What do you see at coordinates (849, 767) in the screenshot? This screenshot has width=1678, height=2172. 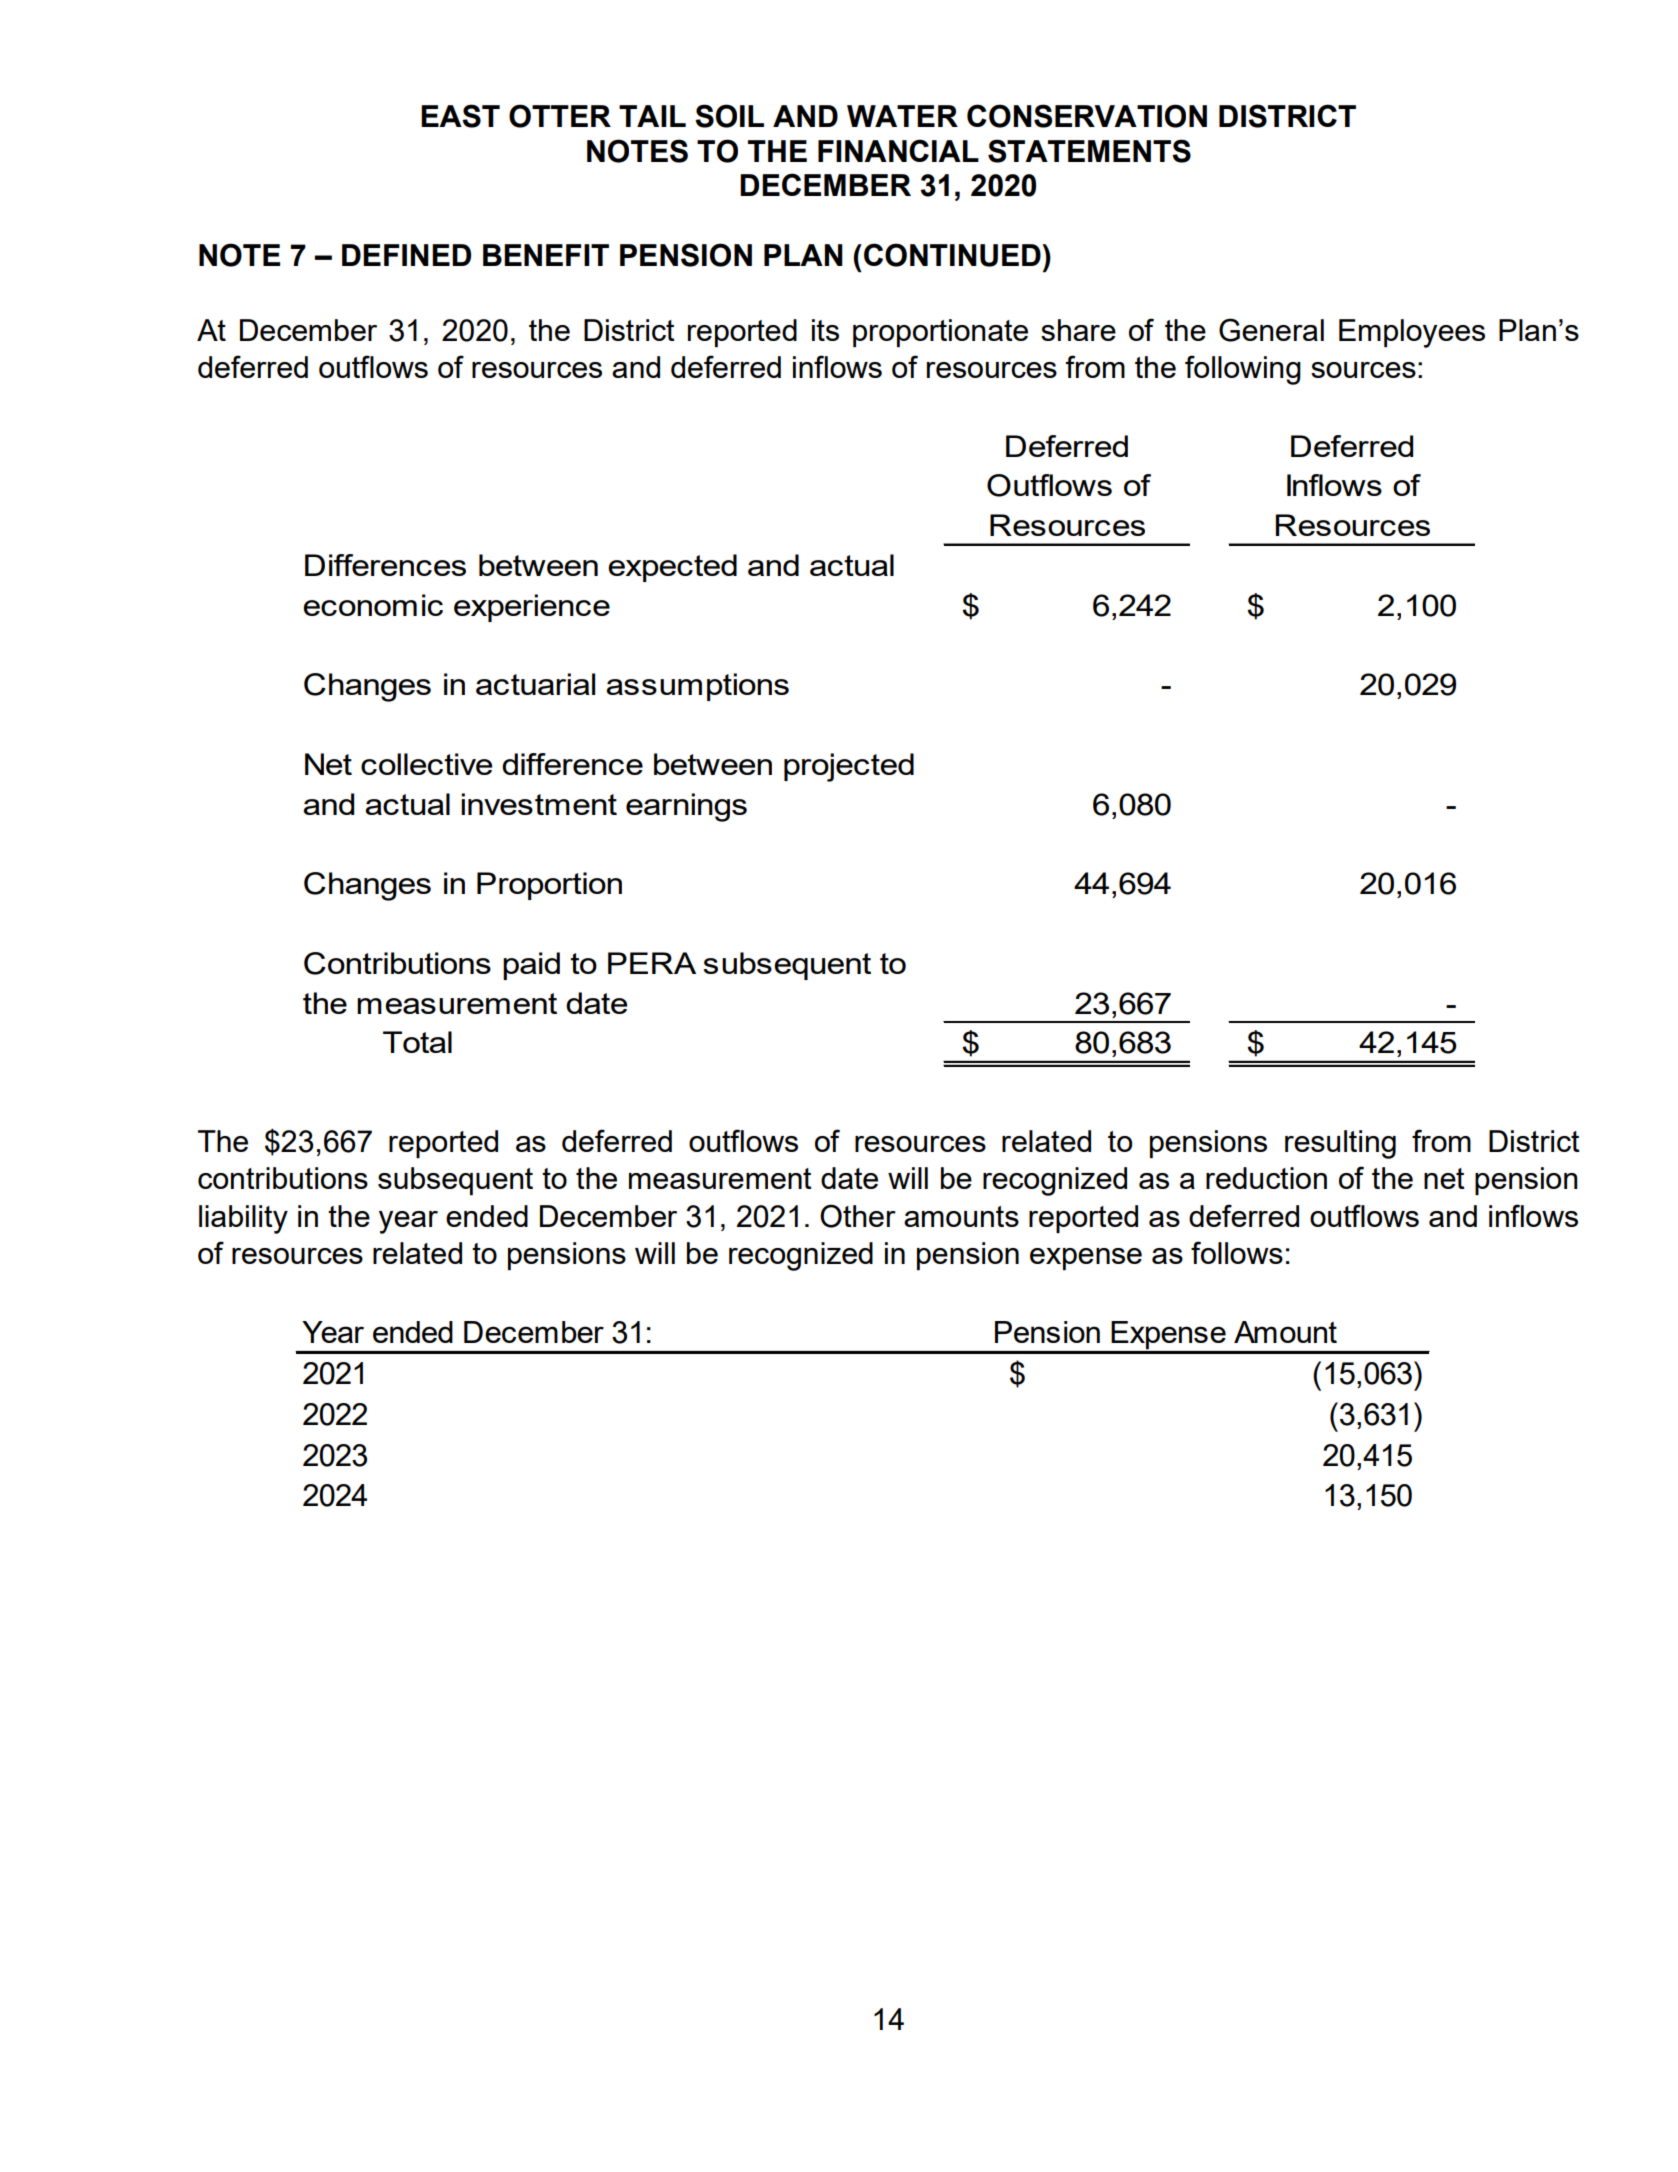 I see `projected` at bounding box center [849, 767].
